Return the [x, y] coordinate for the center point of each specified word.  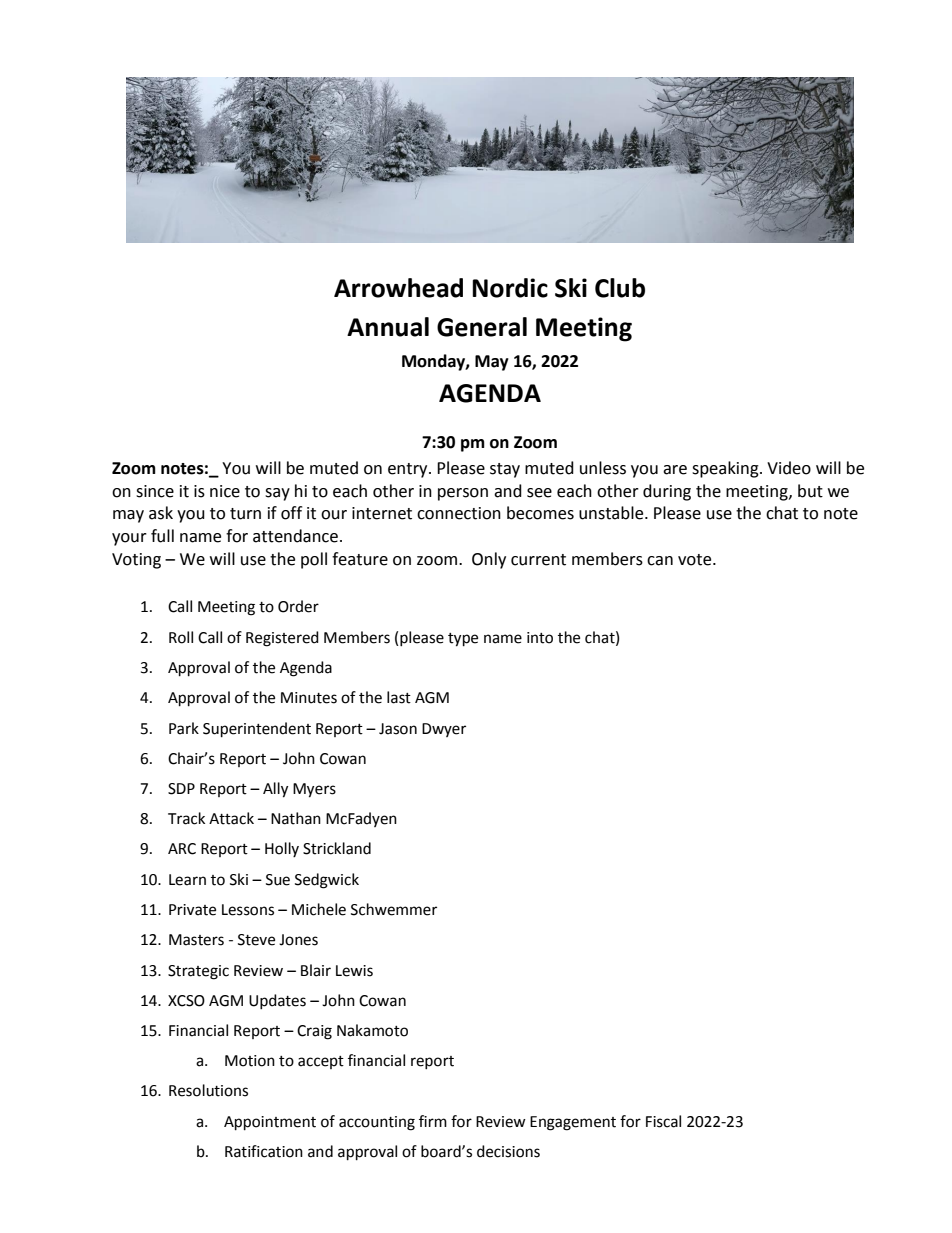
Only [489, 560]
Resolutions [208, 1090]
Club [620, 288]
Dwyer [444, 730]
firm [433, 1121]
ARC [182, 849]
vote [696, 560]
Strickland [337, 848]
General [482, 327]
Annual [388, 327]
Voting [136, 561]
